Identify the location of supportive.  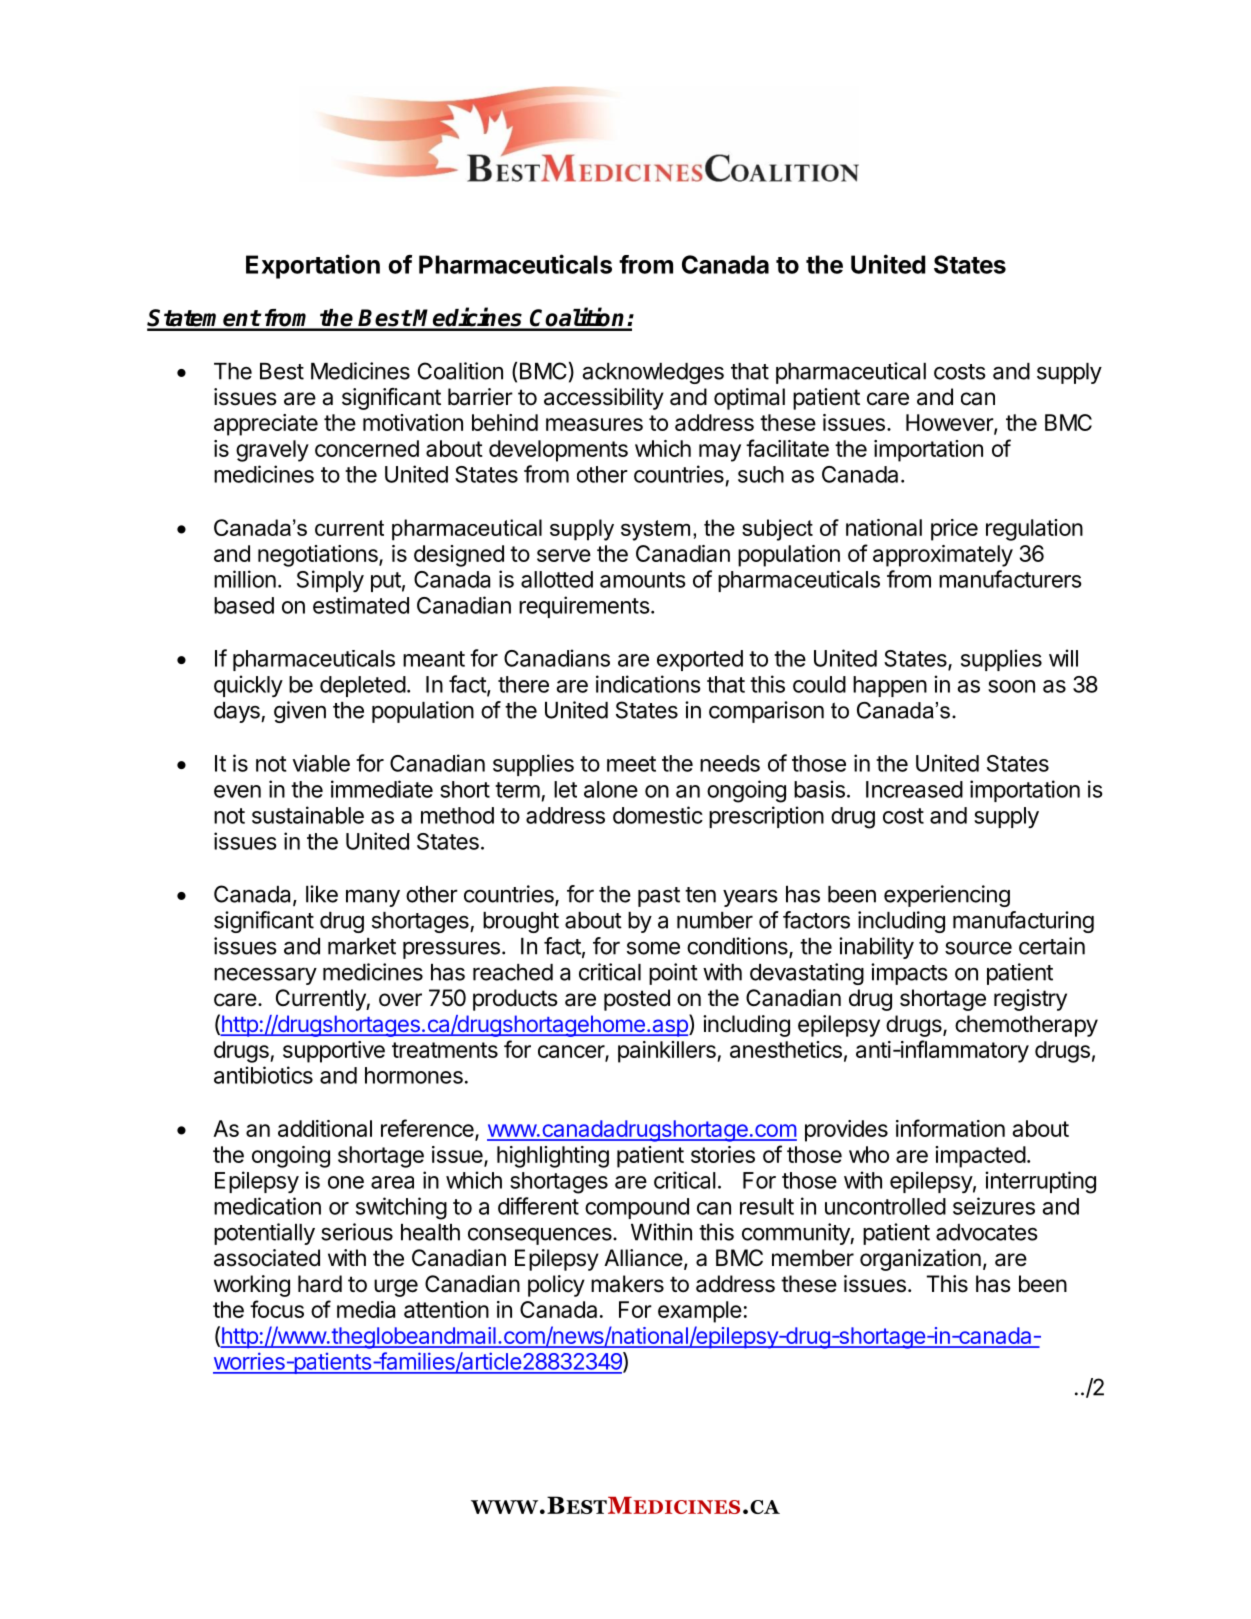
(334, 1052).
